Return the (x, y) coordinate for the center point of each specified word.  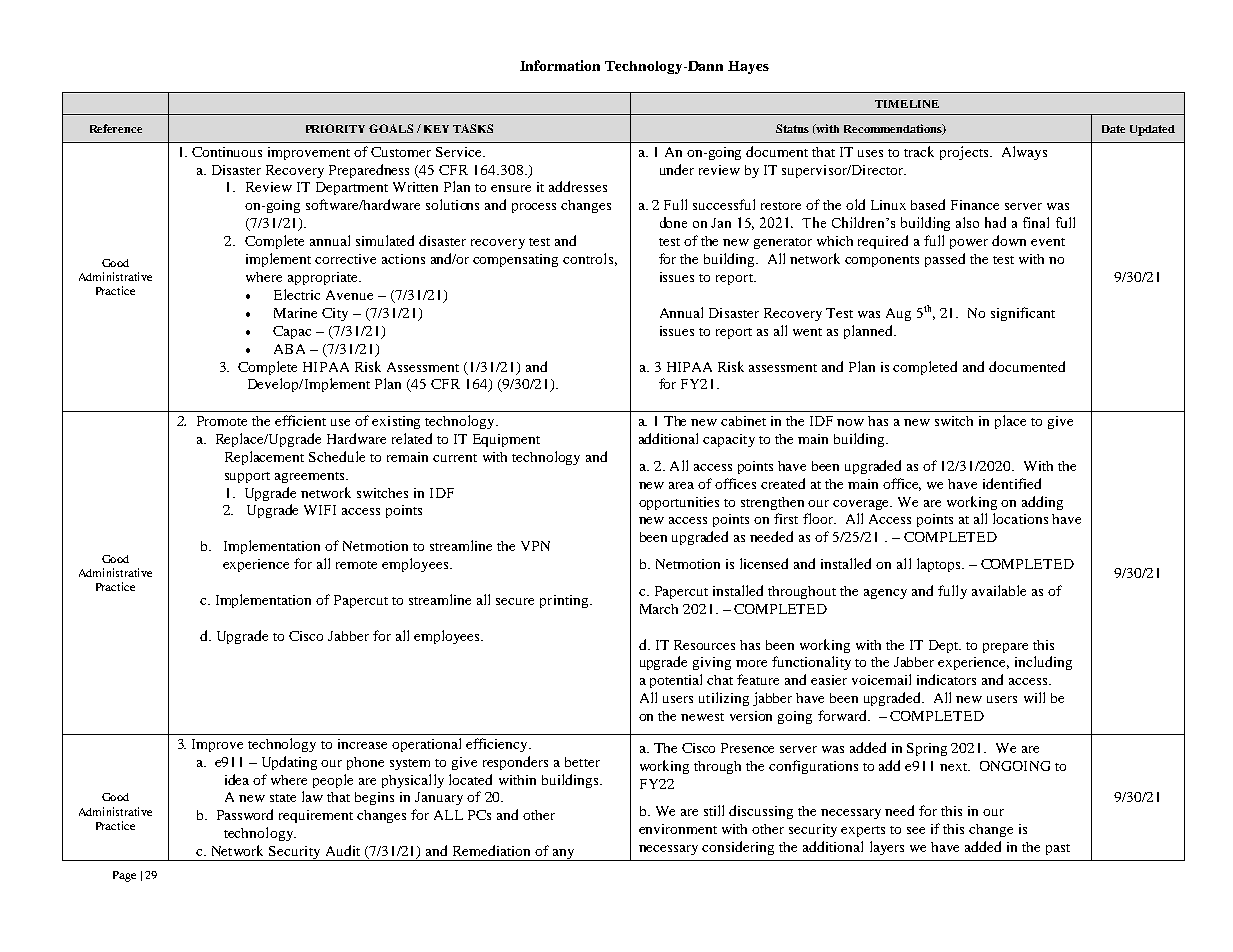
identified (1012, 483)
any (564, 855)
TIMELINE (907, 104)
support (247, 477)
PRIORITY (335, 128)
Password (245, 814)
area (681, 485)
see (916, 830)
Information (560, 65)
